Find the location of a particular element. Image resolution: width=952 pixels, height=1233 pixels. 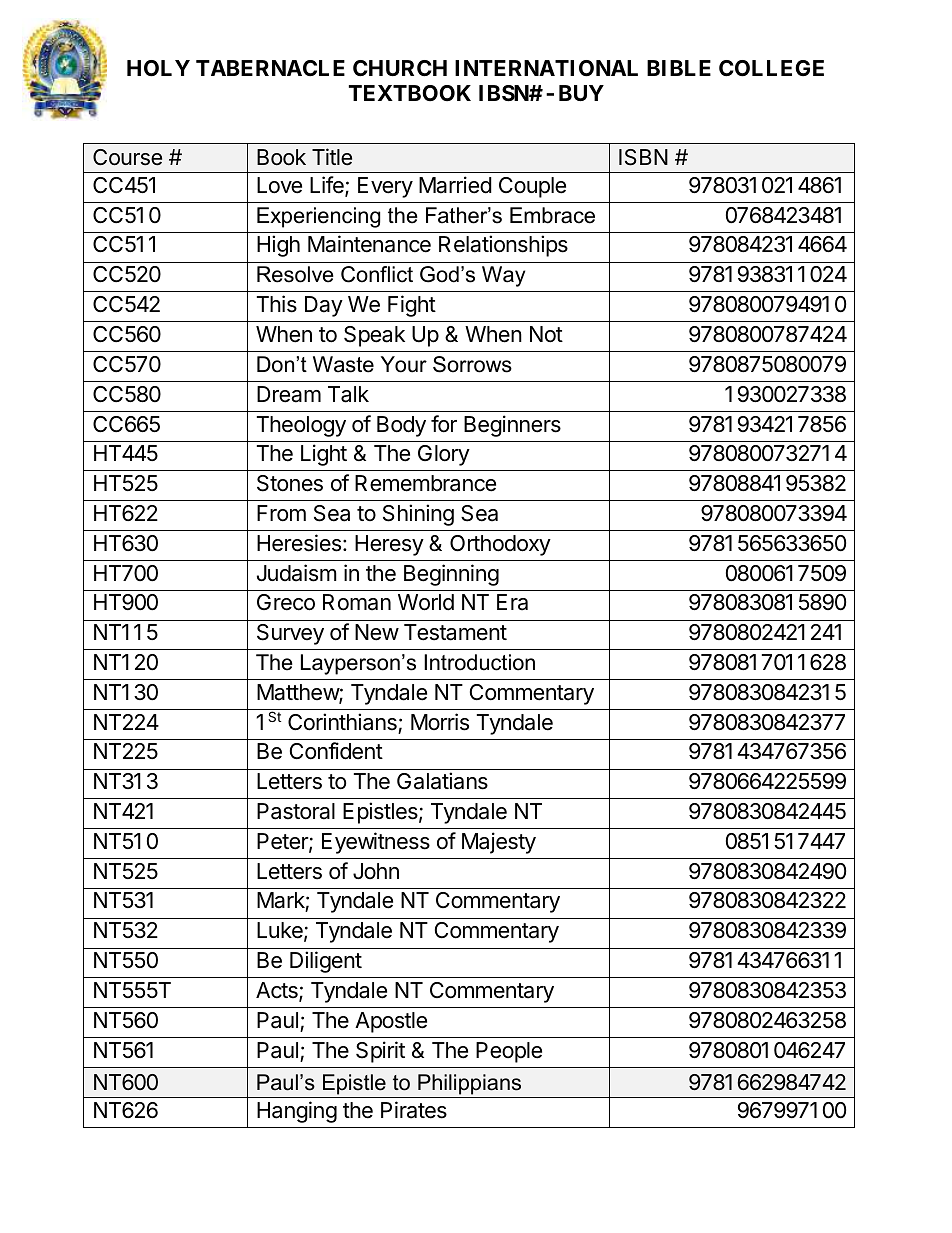

Galatians is located at coordinates (442, 781).
